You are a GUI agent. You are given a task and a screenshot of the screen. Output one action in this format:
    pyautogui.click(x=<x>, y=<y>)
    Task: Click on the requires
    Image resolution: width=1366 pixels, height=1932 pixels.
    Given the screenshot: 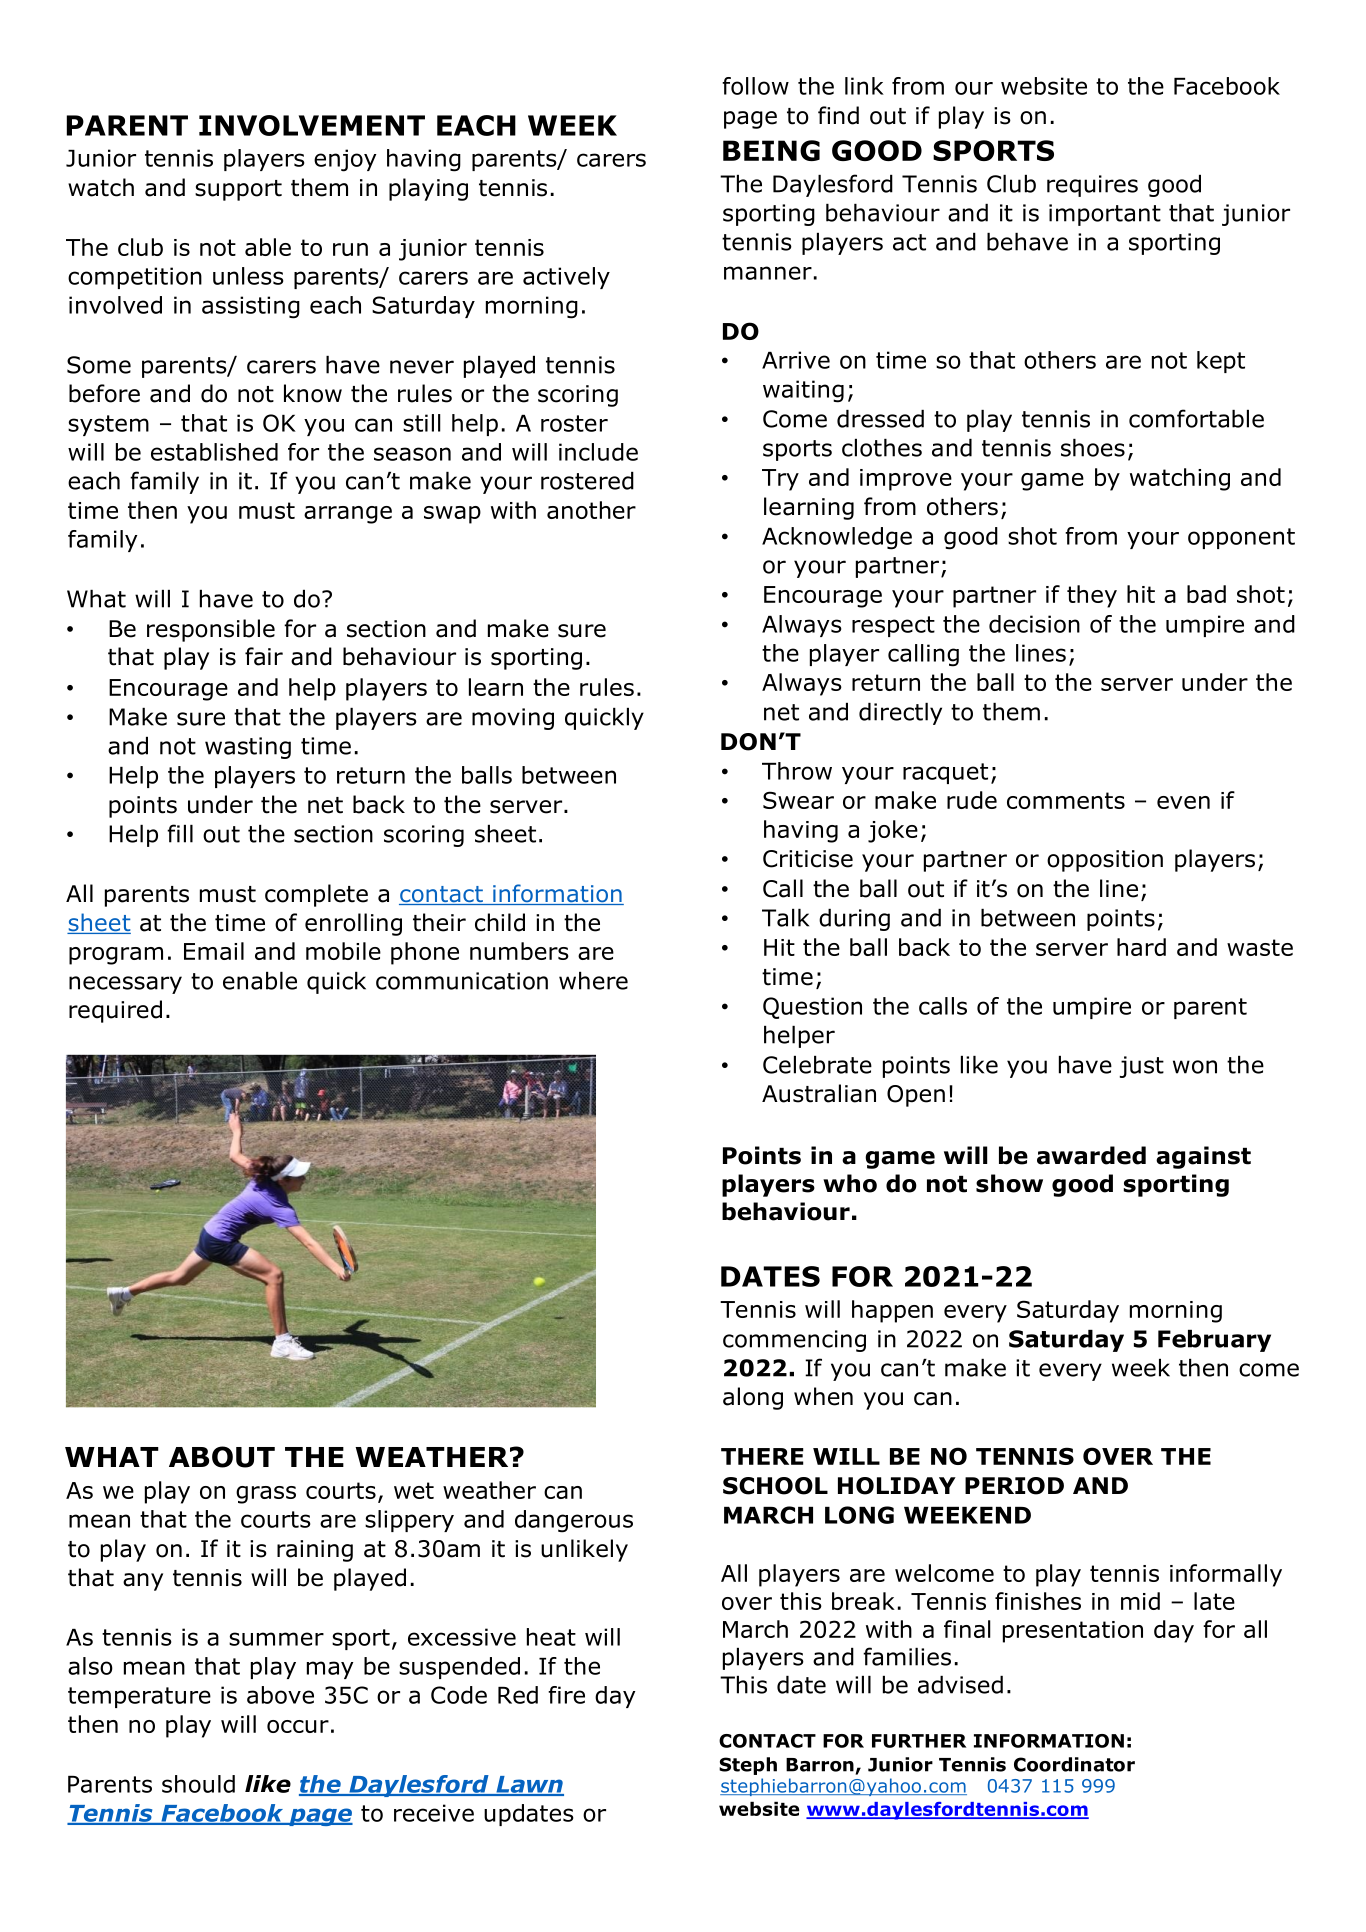 What is the action you would take?
    pyautogui.click(x=1092, y=186)
